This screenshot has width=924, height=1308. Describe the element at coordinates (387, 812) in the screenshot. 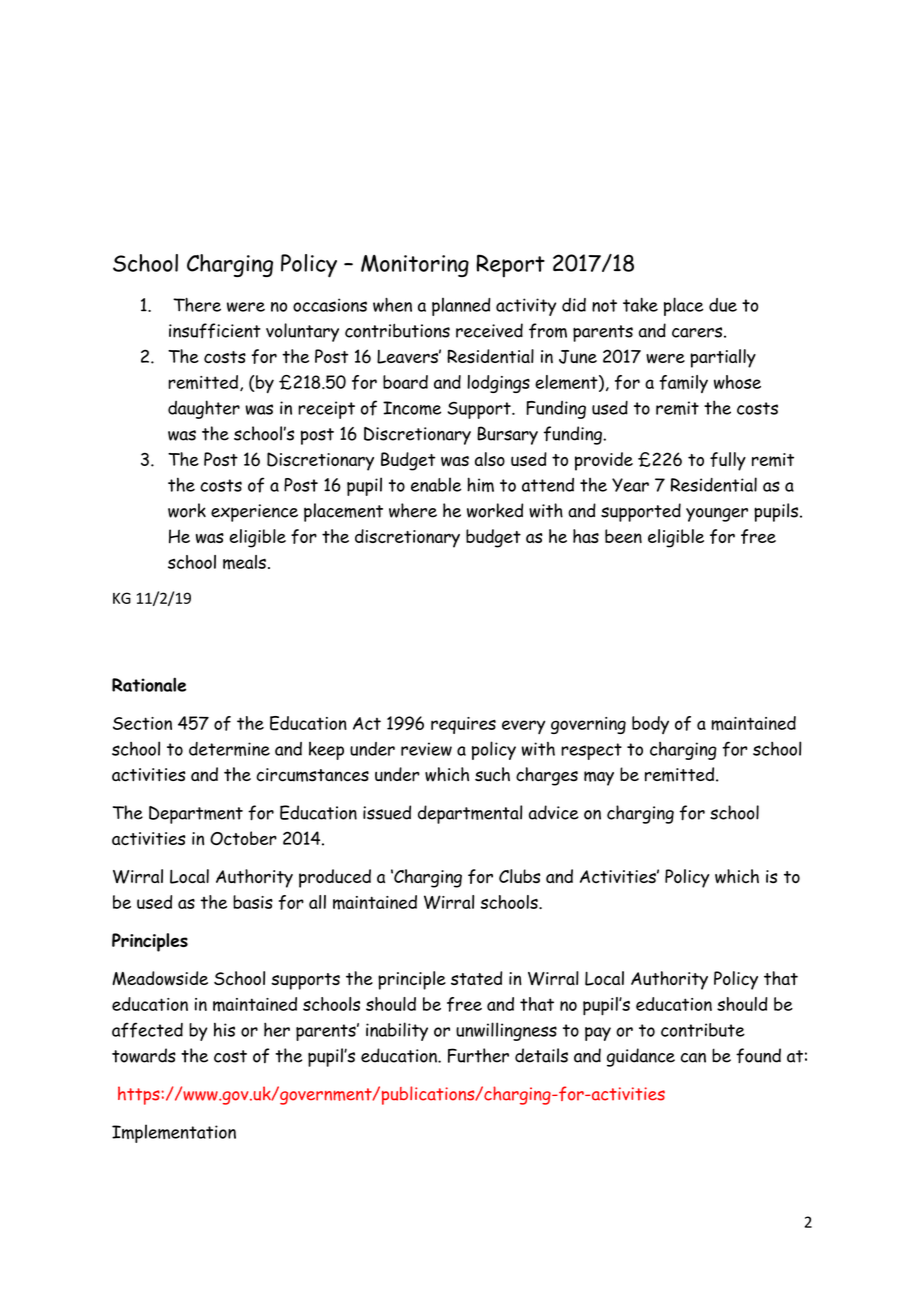

I see `issued` at that location.
